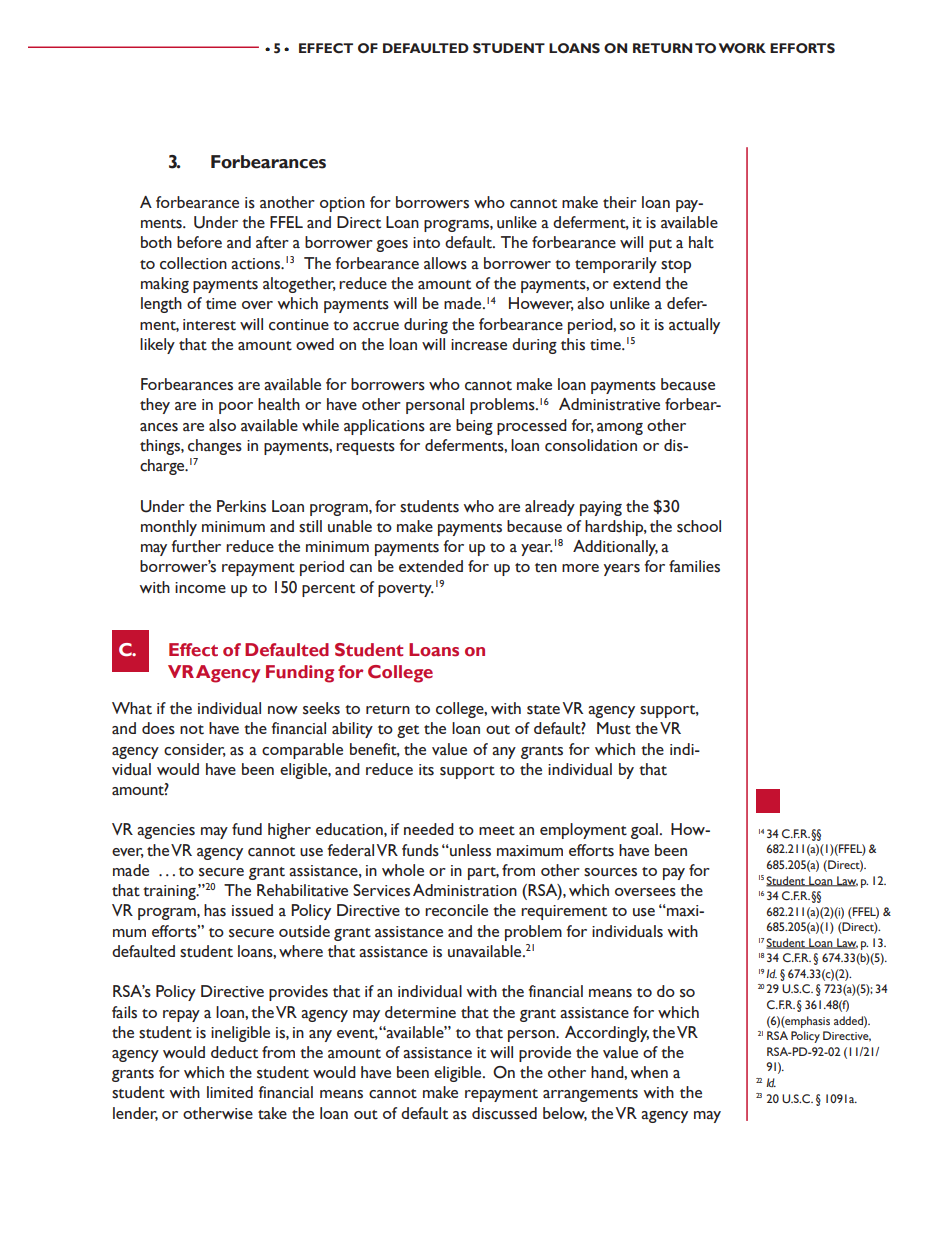  I want to click on stop, so click(676, 266).
